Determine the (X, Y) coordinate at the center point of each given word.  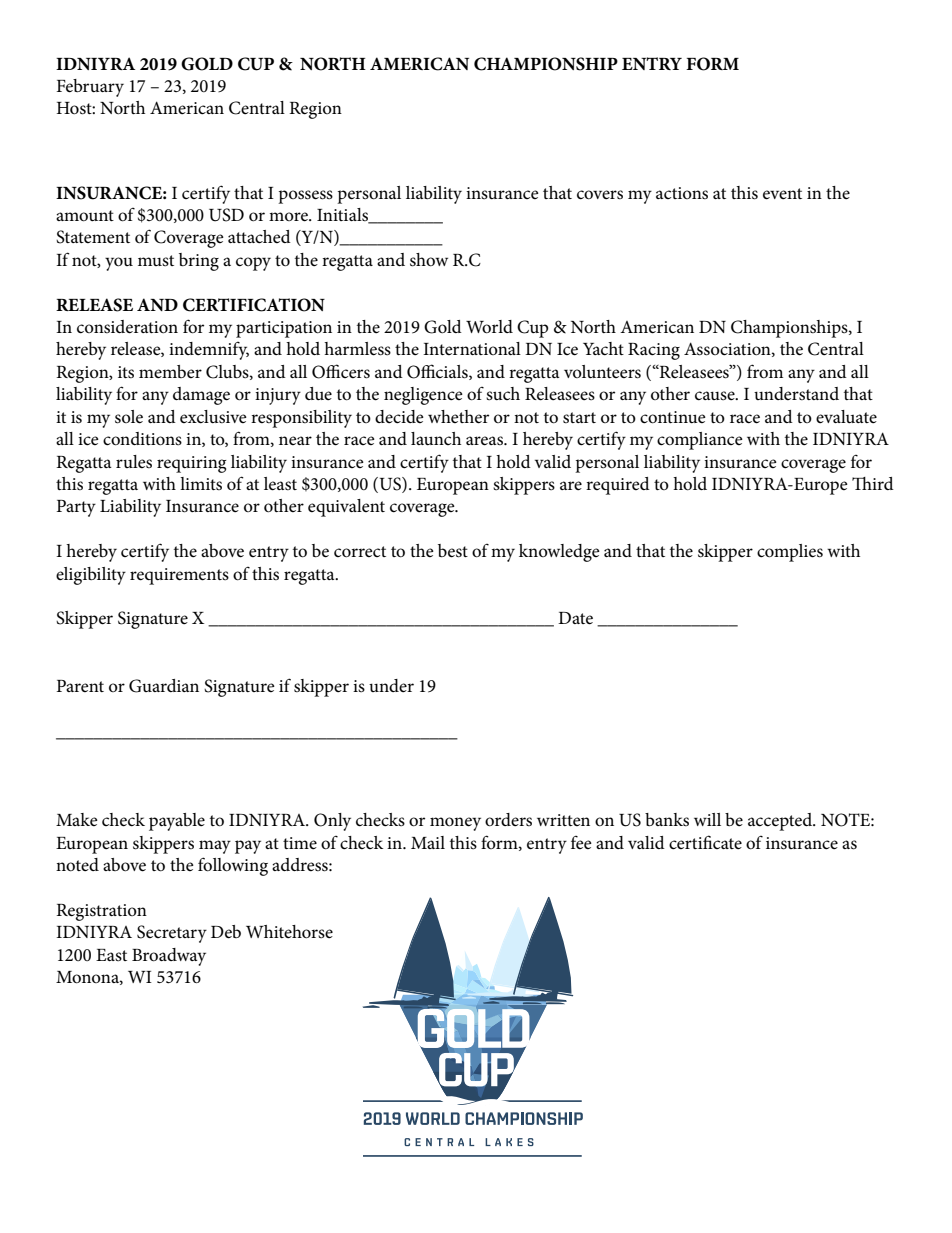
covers (600, 195)
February (90, 88)
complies (790, 553)
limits (201, 484)
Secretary (172, 934)
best (453, 551)
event (782, 194)
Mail (428, 842)
